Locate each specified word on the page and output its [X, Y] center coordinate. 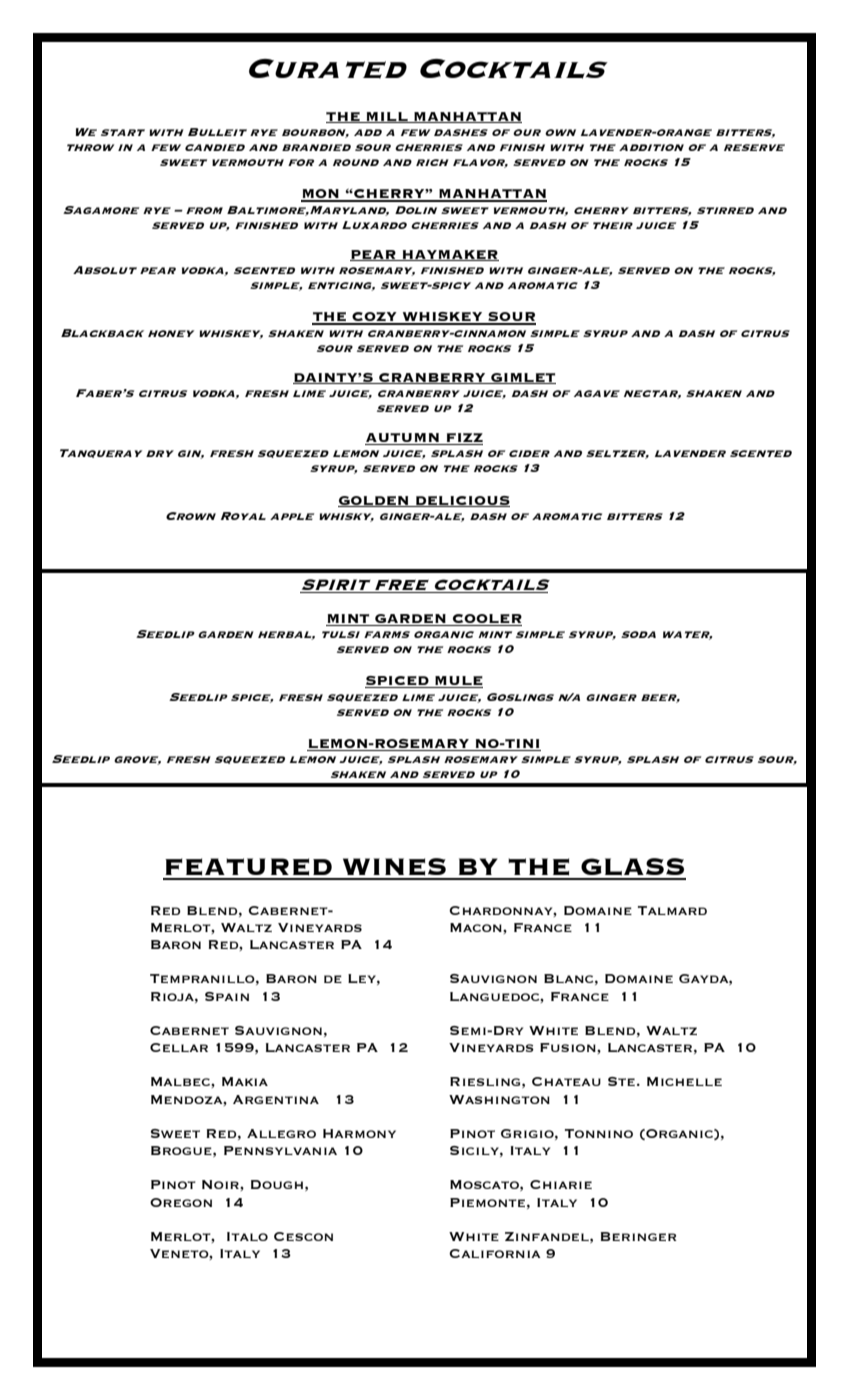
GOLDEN [374, 501]
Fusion [569, 1047]
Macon [477, 927]
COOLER [486, 620]
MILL [387, 117]
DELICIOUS [462, 501]
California [495, 1253]
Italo [247, 1236]
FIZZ [463, 439]
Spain [227, 996]
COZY [374, 318]
